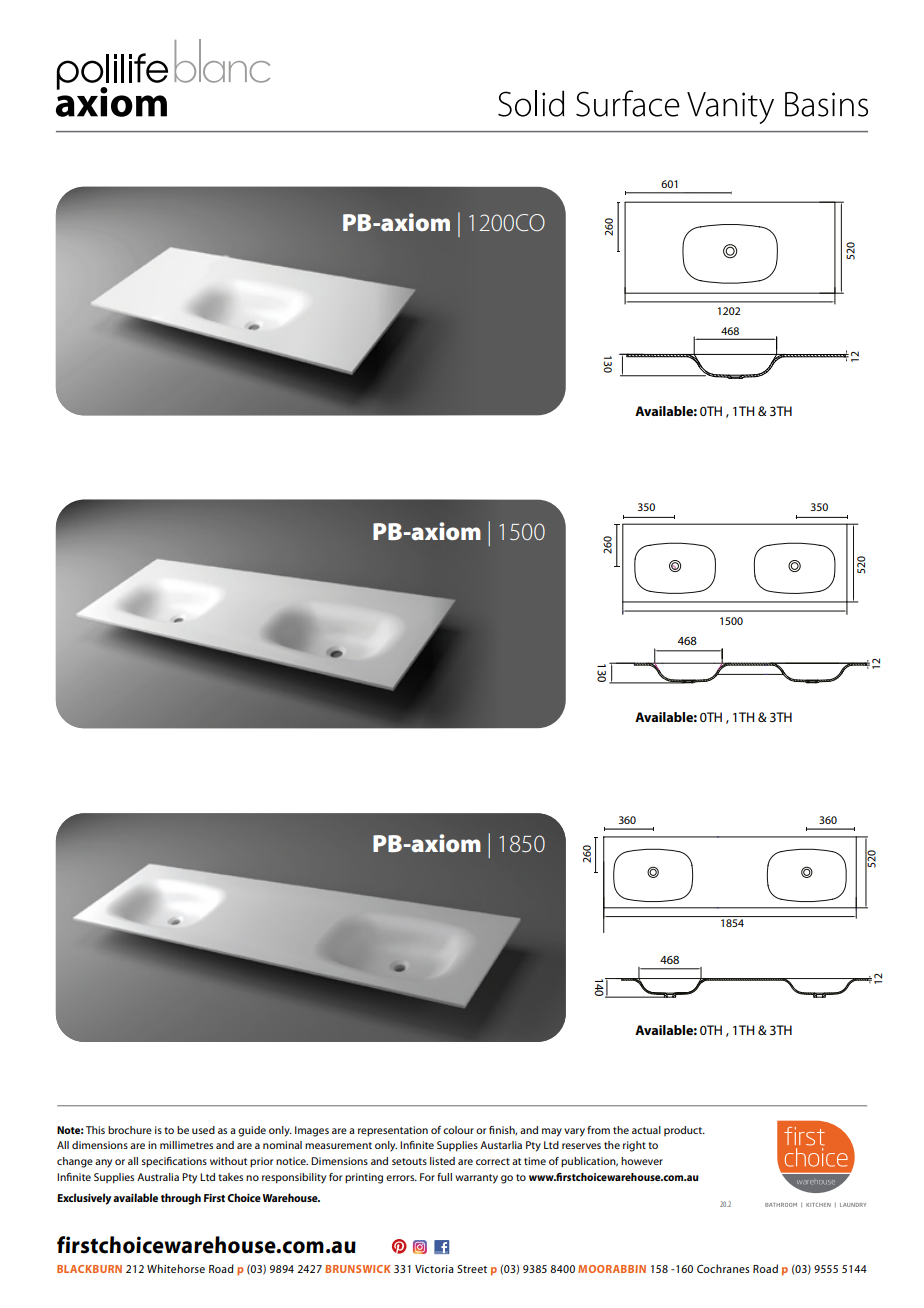 The image size is (924, 1308). I want to click on from, so click(598, 1130).
